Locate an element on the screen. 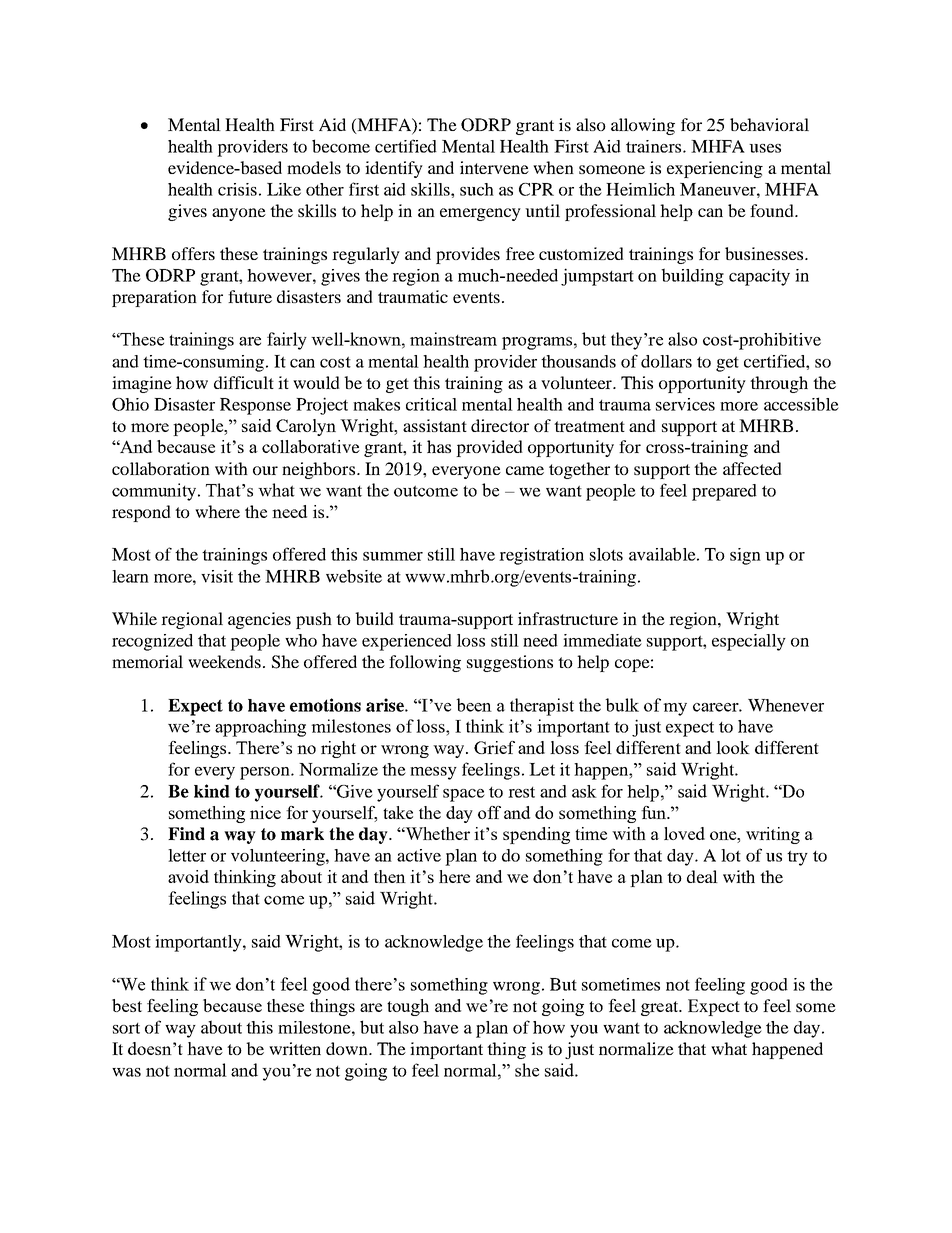 This screenshot has width=952, height=1233. especially is located at coordinates (749, 642).
